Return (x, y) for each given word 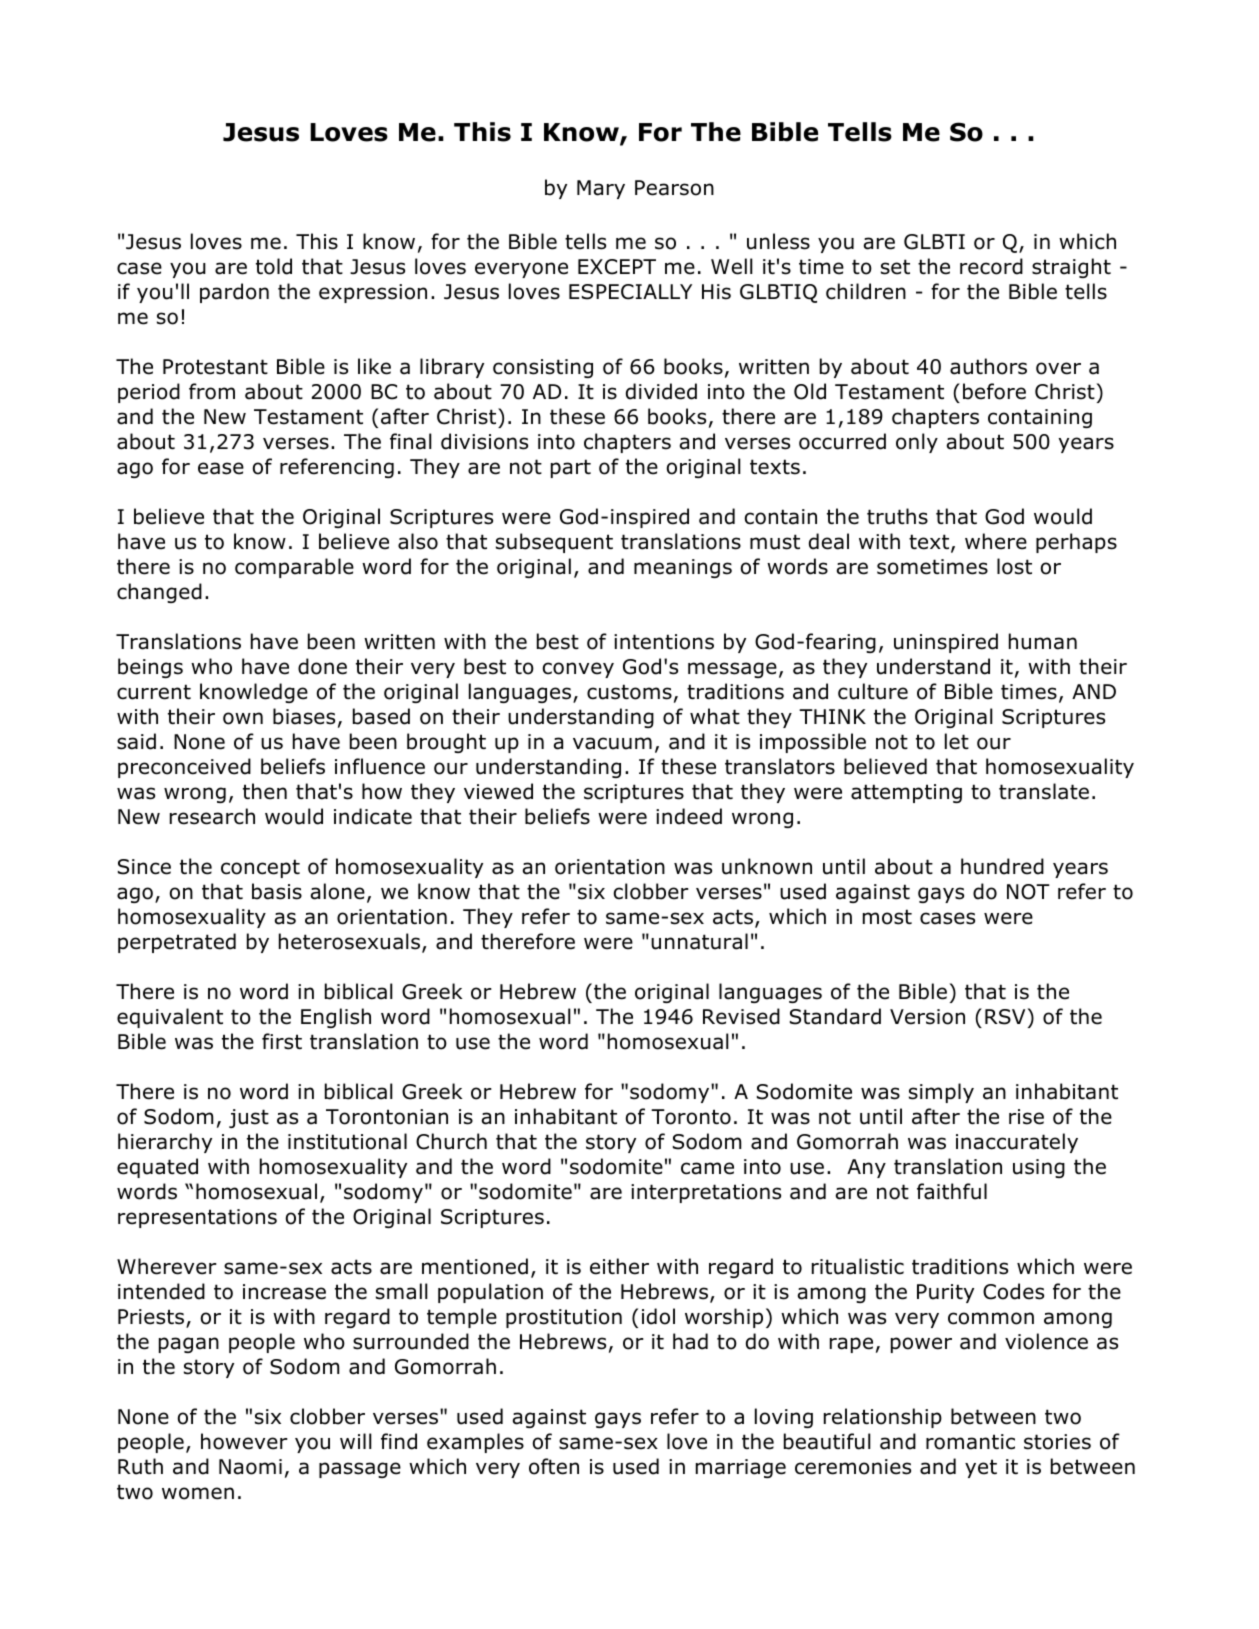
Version (927, 1017)
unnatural (699, 941)
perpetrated (177, 943)
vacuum (612, 743)
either (619, 1266)
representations (197, 1218)
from (212, 391)
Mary (601, 189)
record (991, 266)
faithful (952, 1191)
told (274, 266)
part (571, 468)
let (957, 741)
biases (304, 716)
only (917, 443)
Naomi (250, 1467)
